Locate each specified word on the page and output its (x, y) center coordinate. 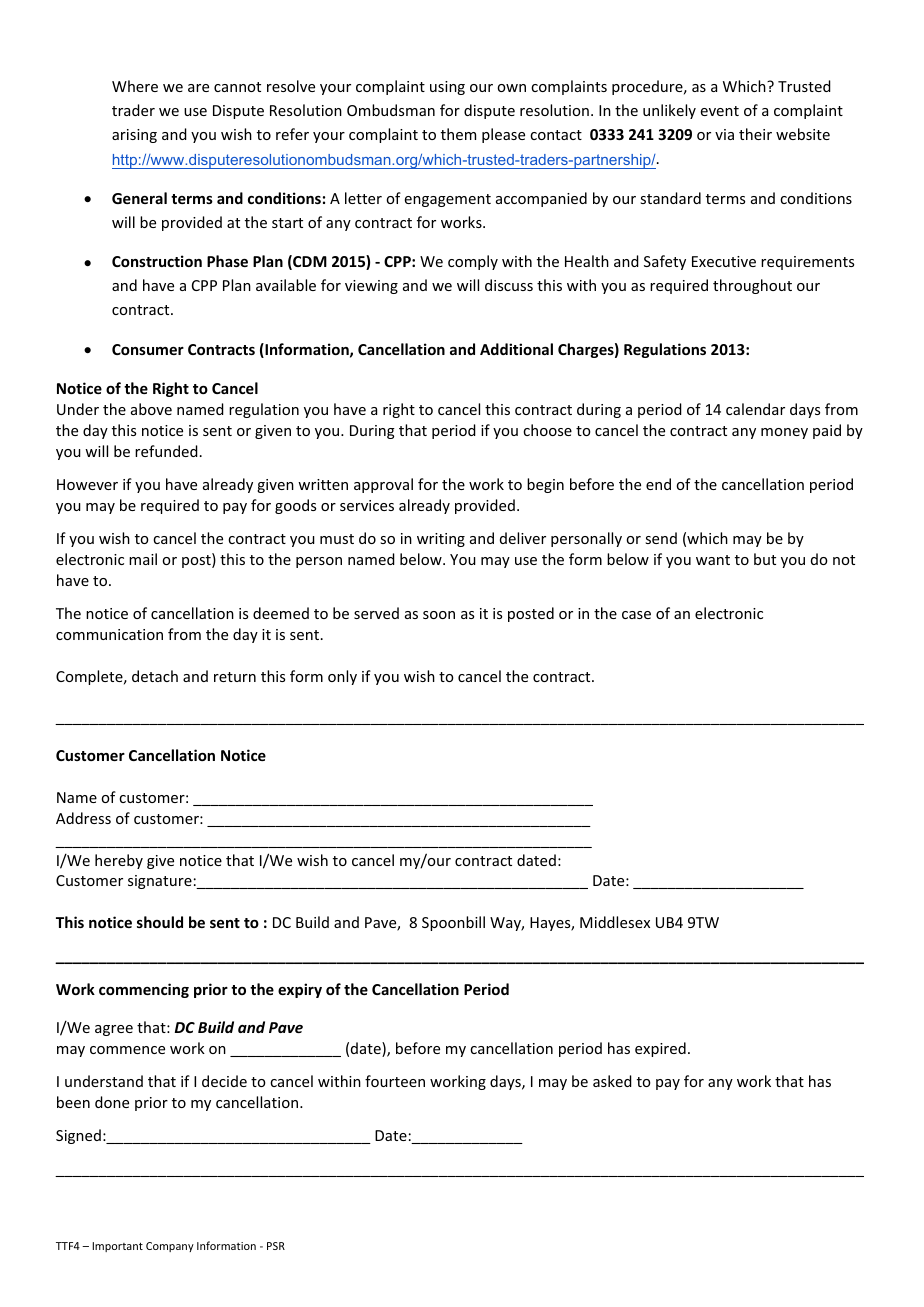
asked (612, 1081)
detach (155, 676)
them (458, 134)
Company (170, 1247)
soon (439, 615)
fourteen (395, 1081)
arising (134, 136)
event (720, 111)
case (636, 615)
